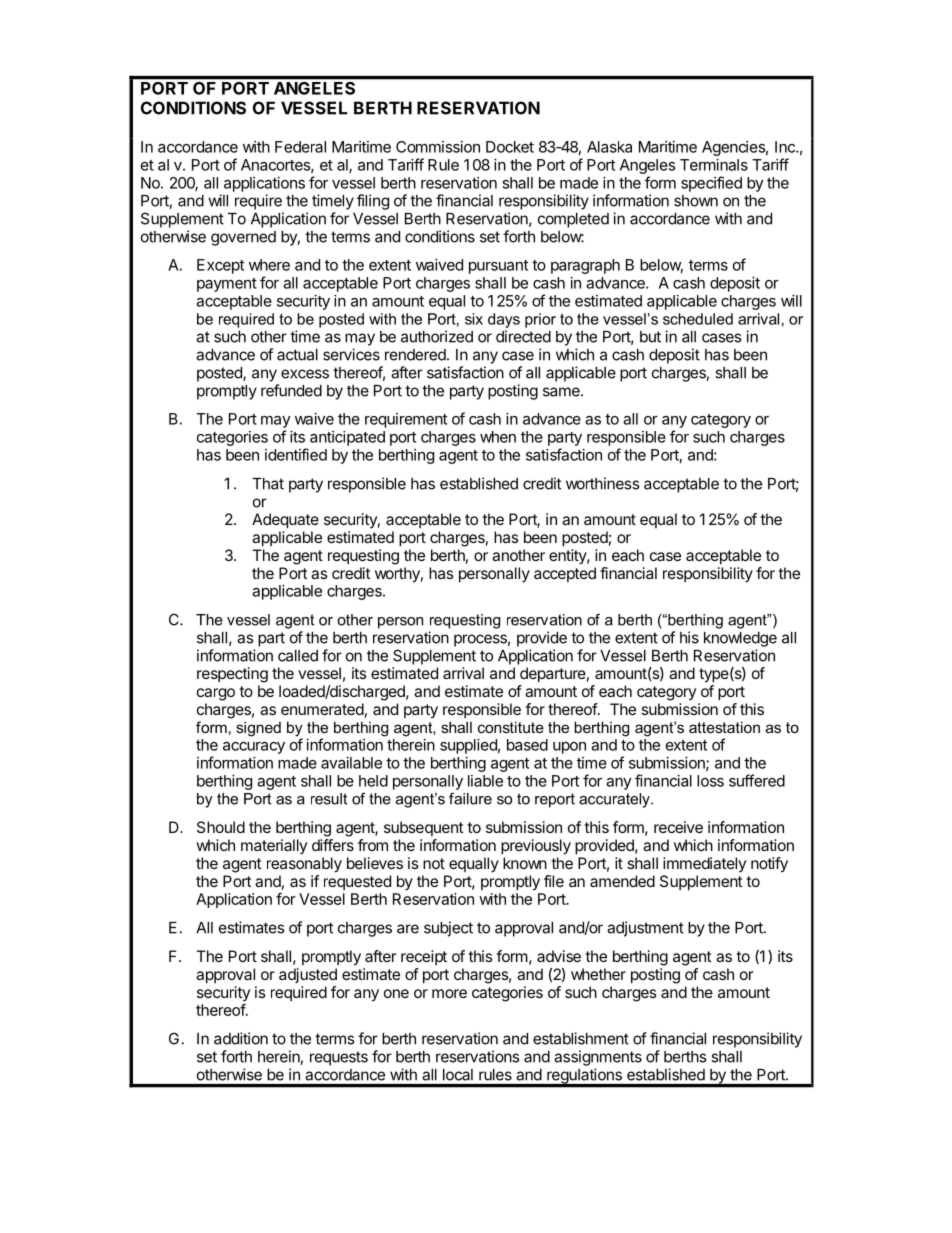 This document has width=952, height=1233. What do you see at coordinates (527, 745) in the document?
I see `based` at bounding box center [527, 745].
